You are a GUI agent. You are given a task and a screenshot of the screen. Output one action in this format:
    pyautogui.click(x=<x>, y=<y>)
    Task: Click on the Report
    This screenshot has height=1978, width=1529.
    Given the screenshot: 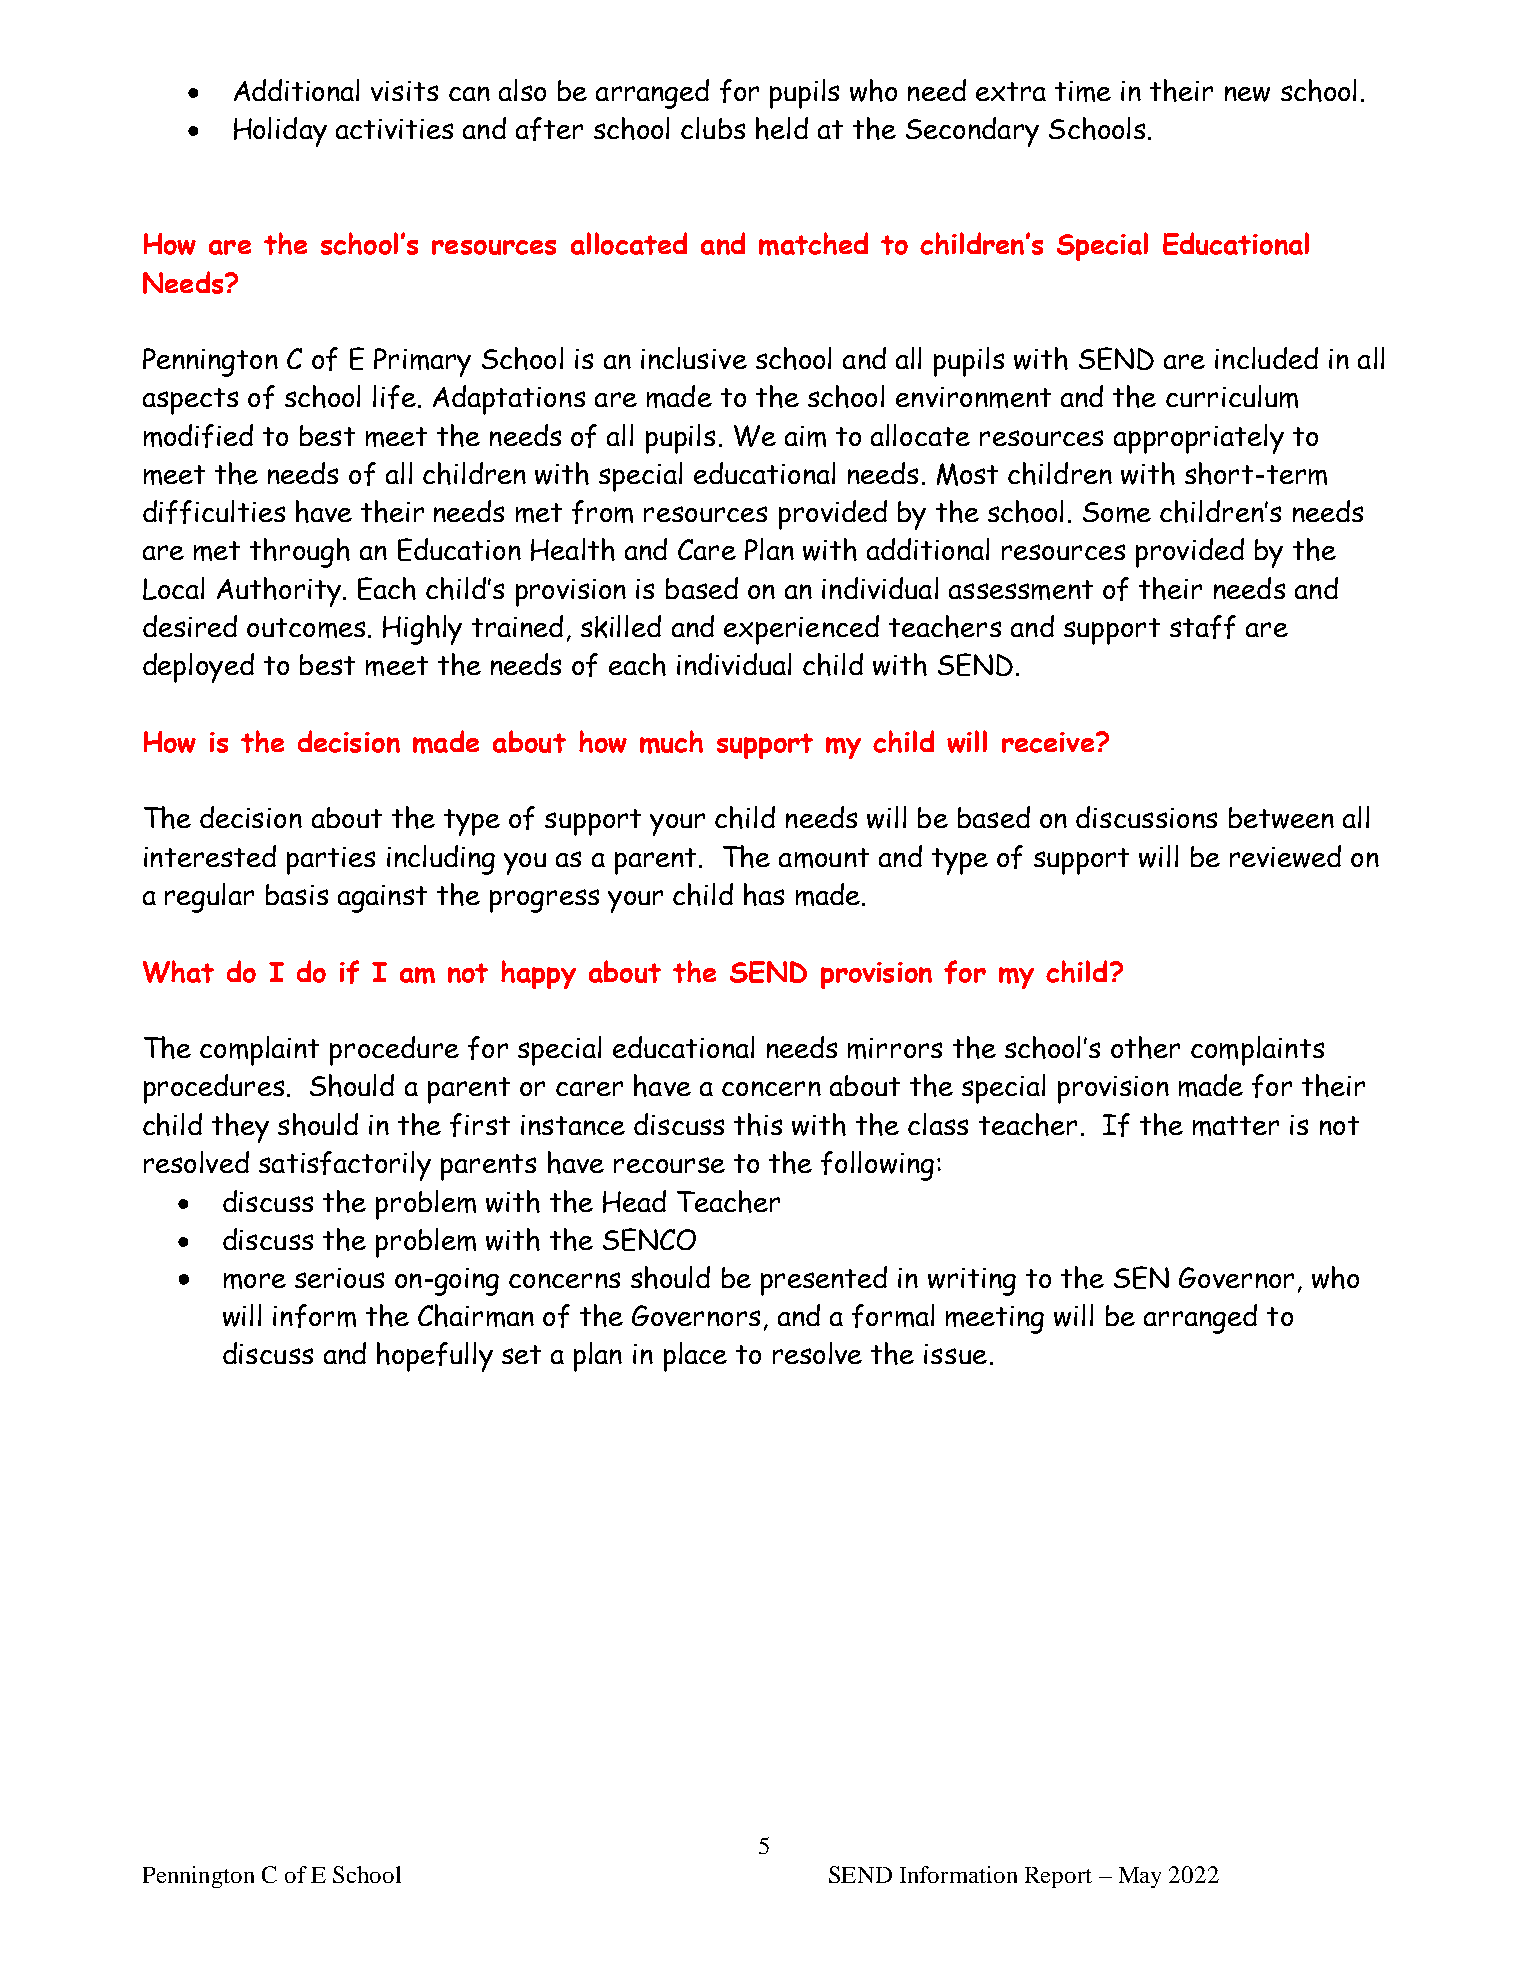 What is the action you would take?
    pyautogui.click(x=1058, y=1877)
